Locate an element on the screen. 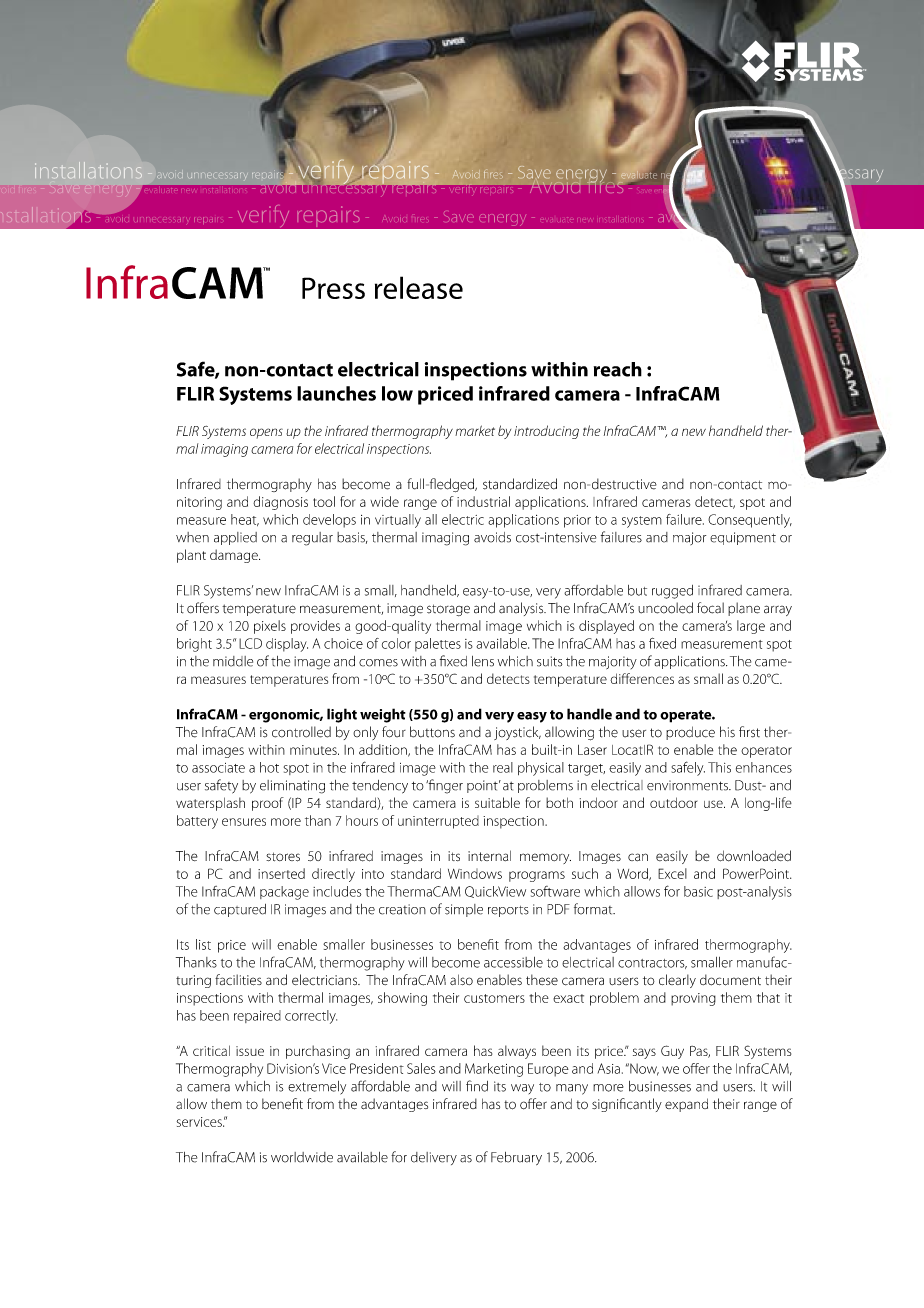  release is located at coordinates (419, 287).
